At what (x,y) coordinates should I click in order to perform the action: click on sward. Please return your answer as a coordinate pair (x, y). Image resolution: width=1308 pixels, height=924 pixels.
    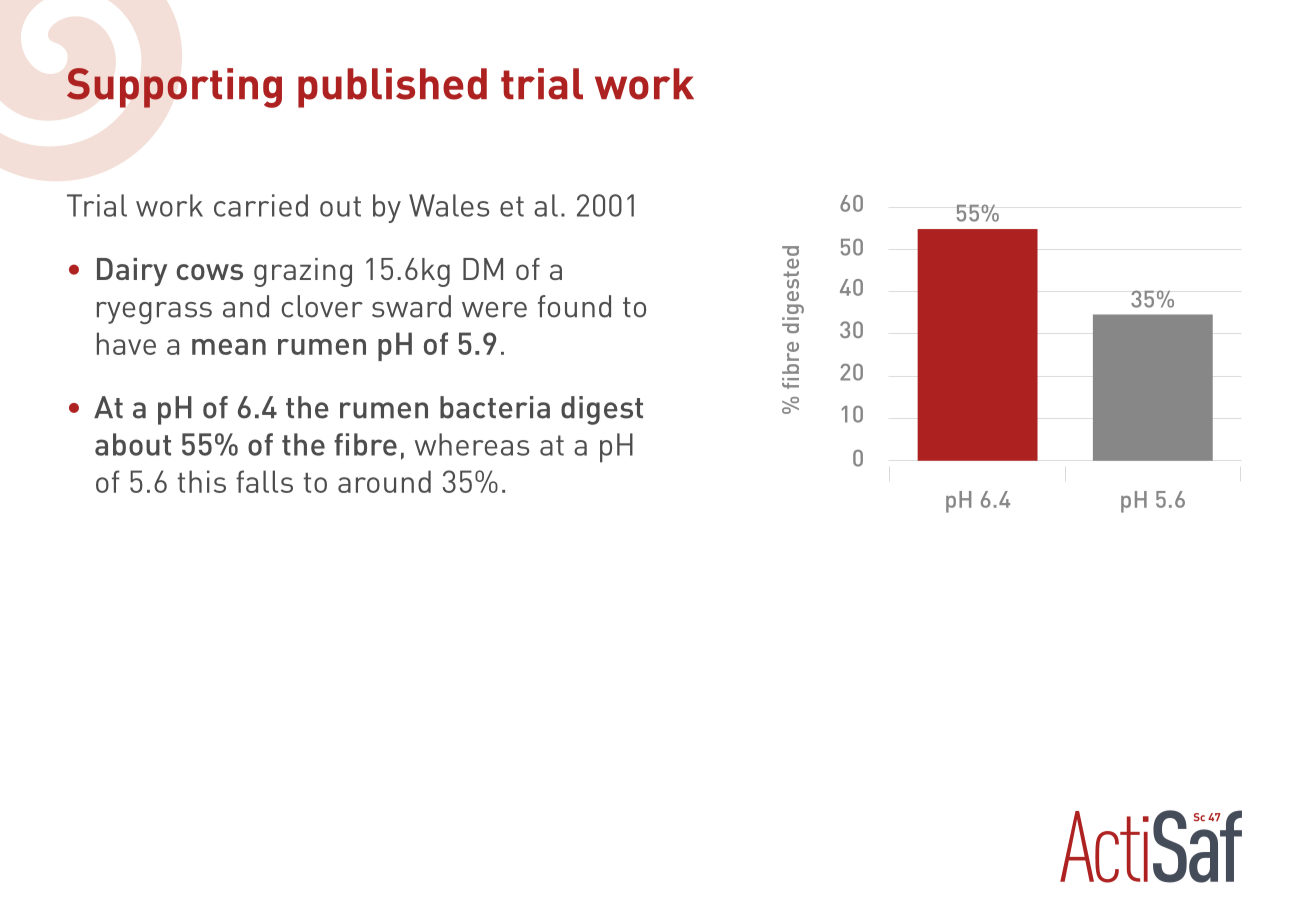
    Looking at the image, I should click on (411, 306).
